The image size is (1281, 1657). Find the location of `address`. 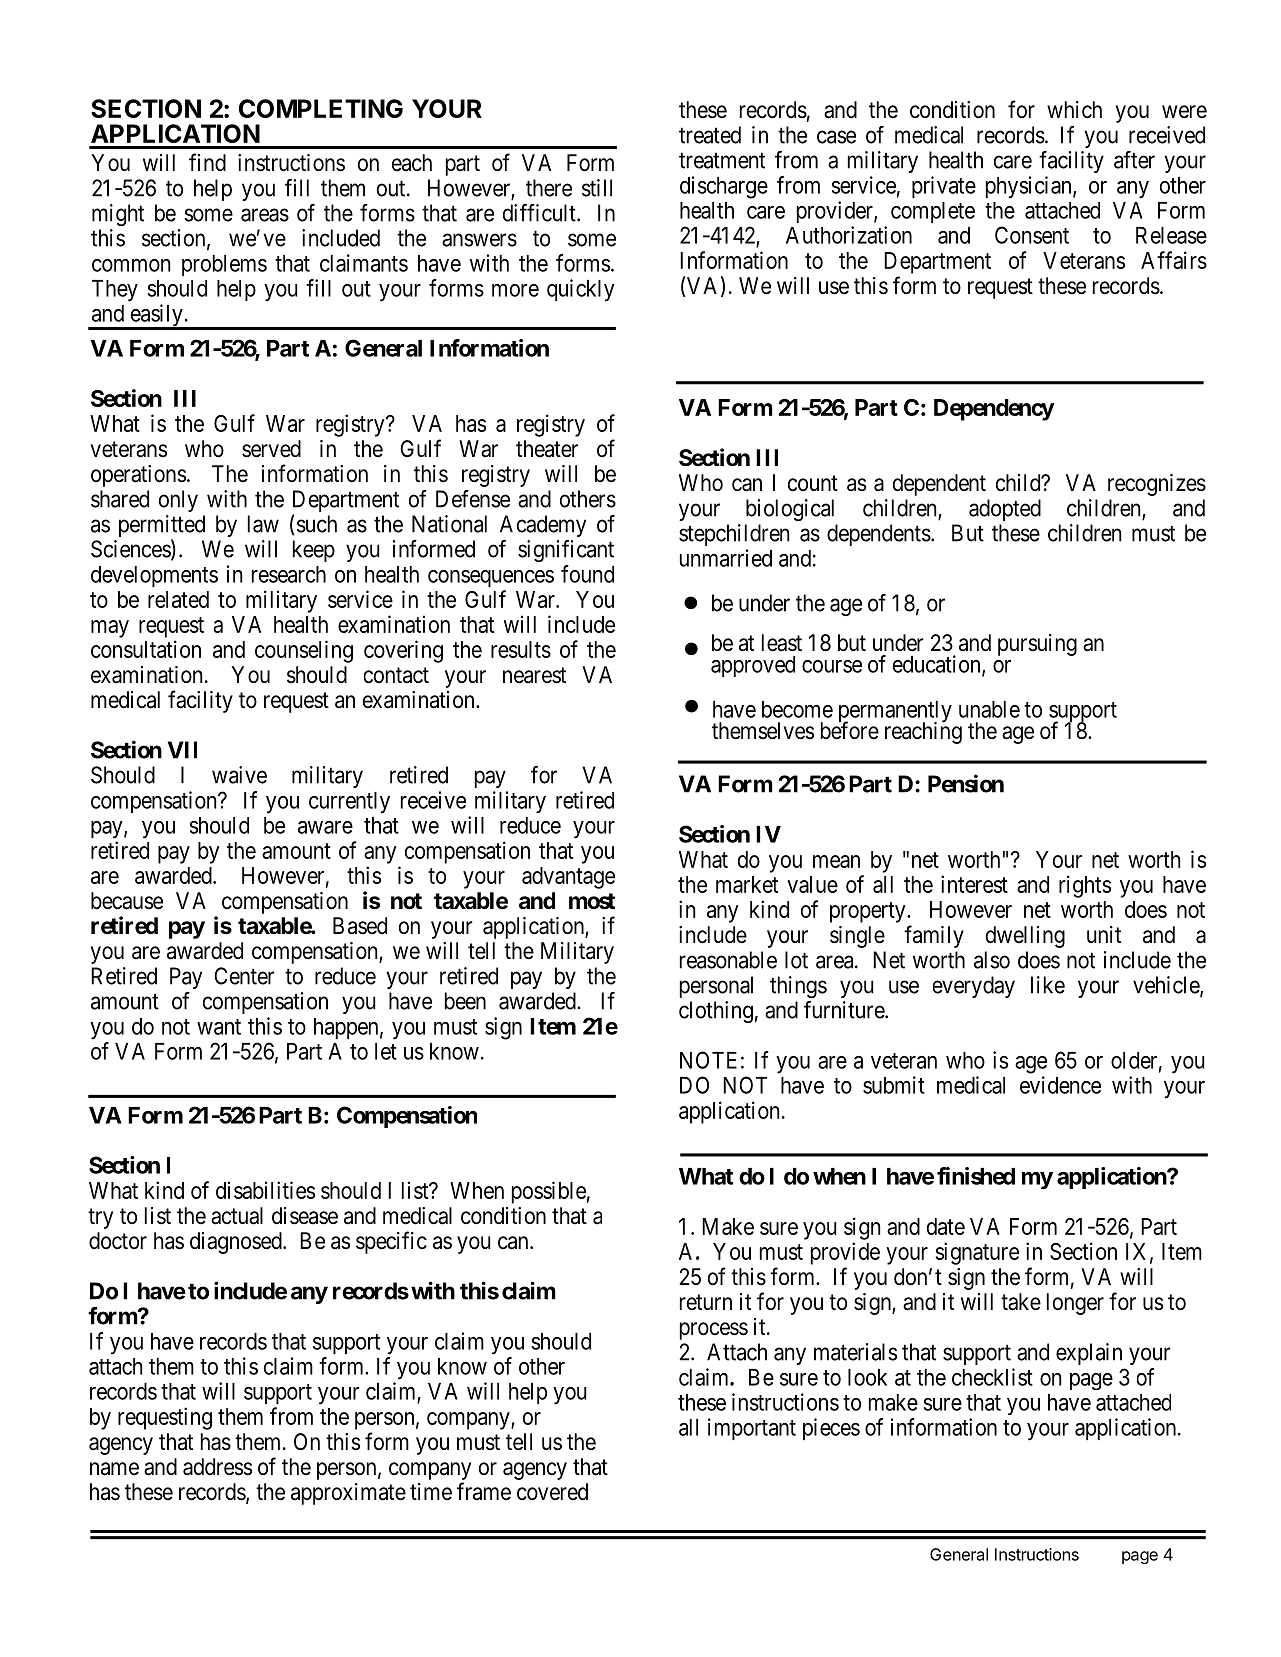

address is located at coordinates (217, 1467).
